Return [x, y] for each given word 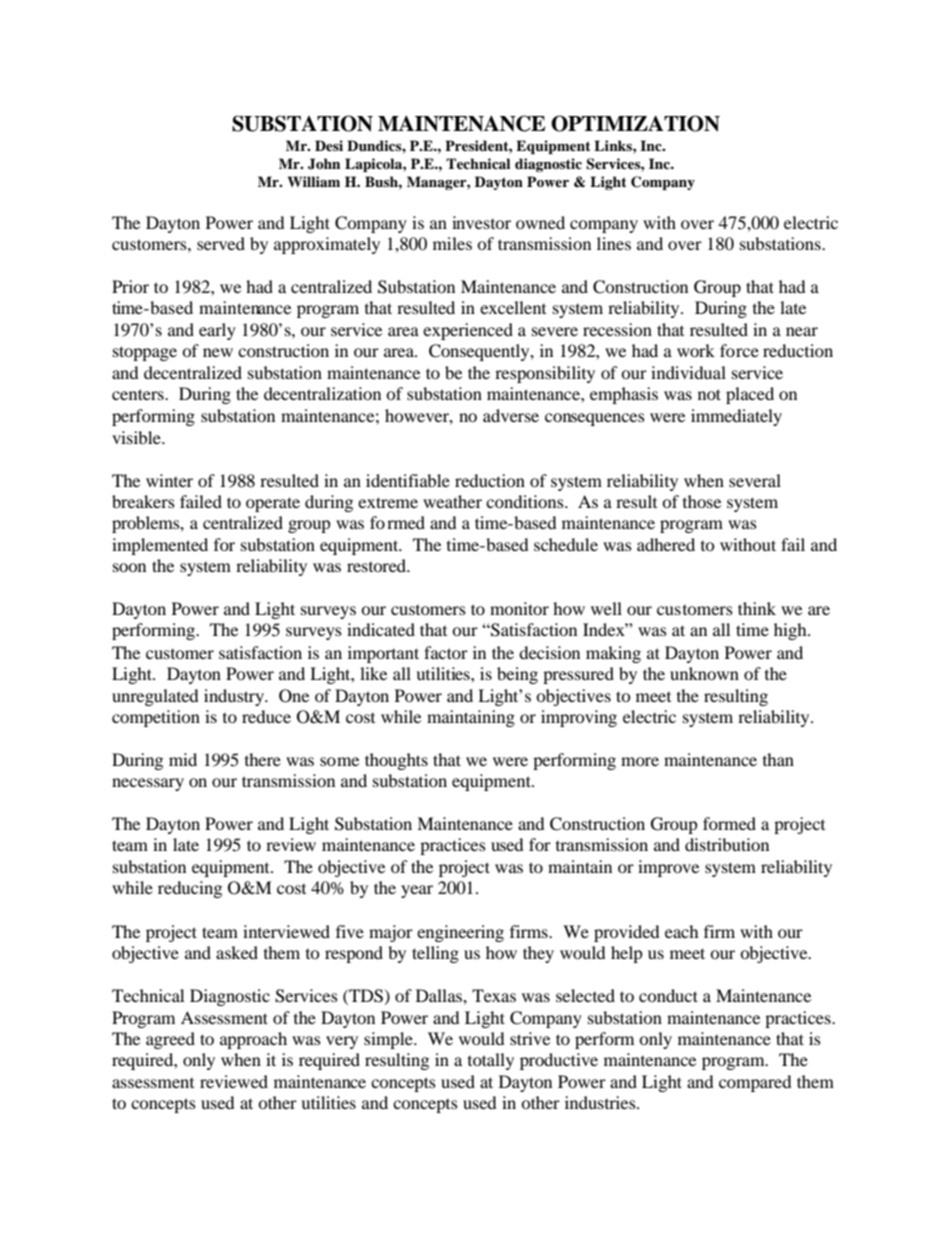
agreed [170, 1040]
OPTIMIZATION [635, 123]
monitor [519, 608]
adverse [511, 415]
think [757, 608]
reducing [190, 889]
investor [481, 222]
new [218, 352]
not [709, 394]
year [417, 891]
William [314, 181]
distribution [727, 844]
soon [129, 567]
